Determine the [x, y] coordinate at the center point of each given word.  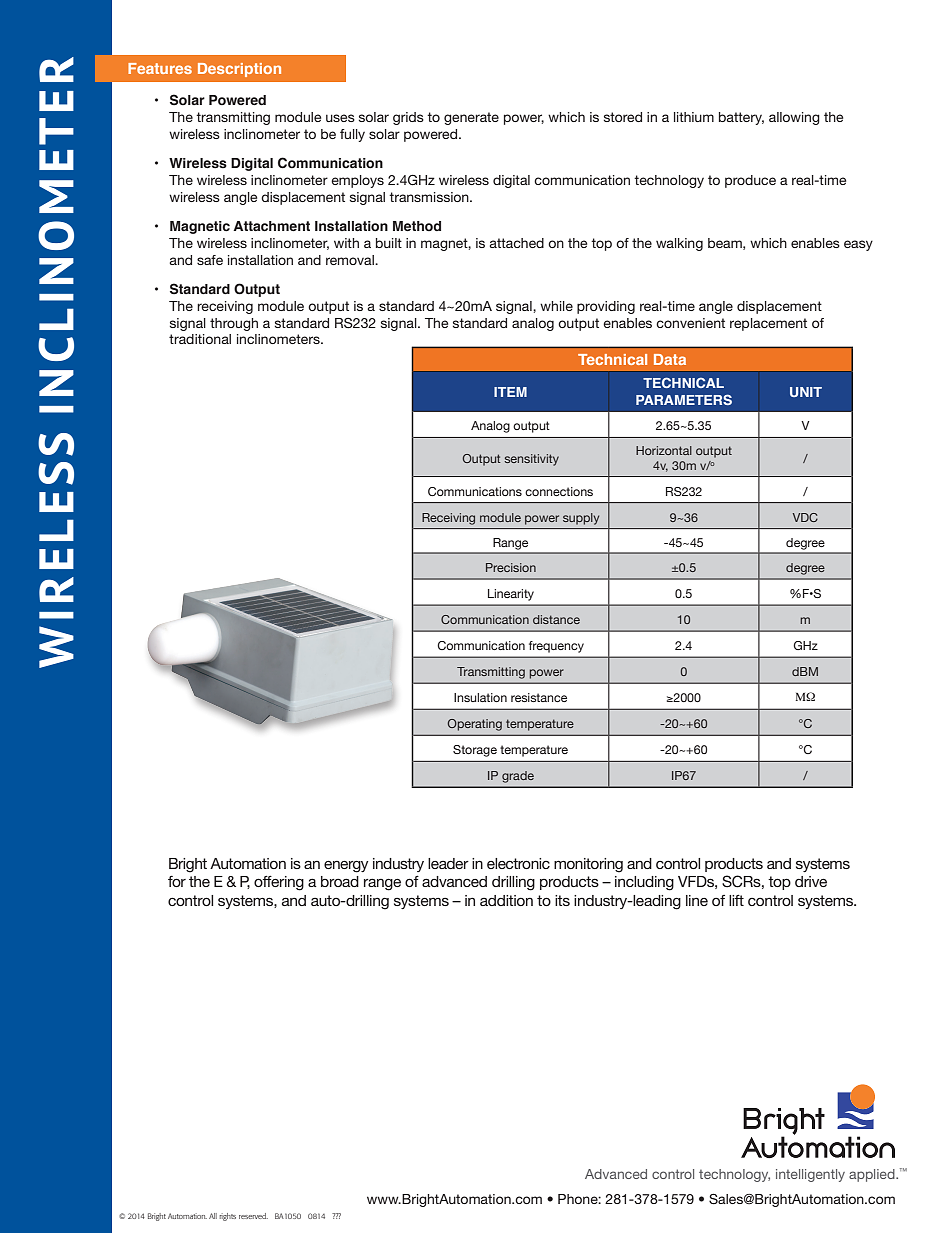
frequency [556, 647]
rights [227, 1217]
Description [239, 70]
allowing [794, 118]
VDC [805, 517]
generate [471, 118]
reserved [253, 1216]
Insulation [480, 697]
